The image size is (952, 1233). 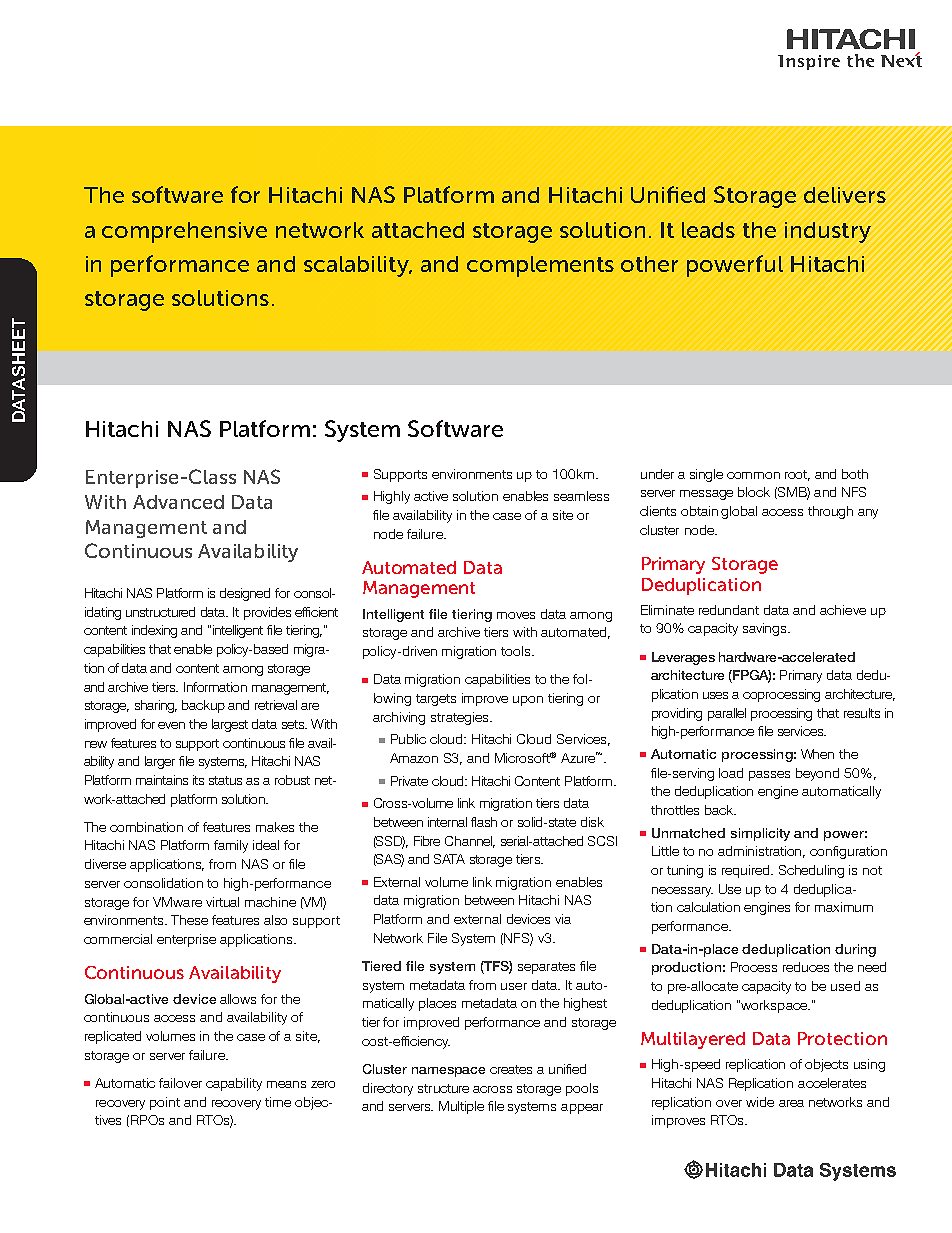 I want to click on industry, so click(x=828, y=232).
